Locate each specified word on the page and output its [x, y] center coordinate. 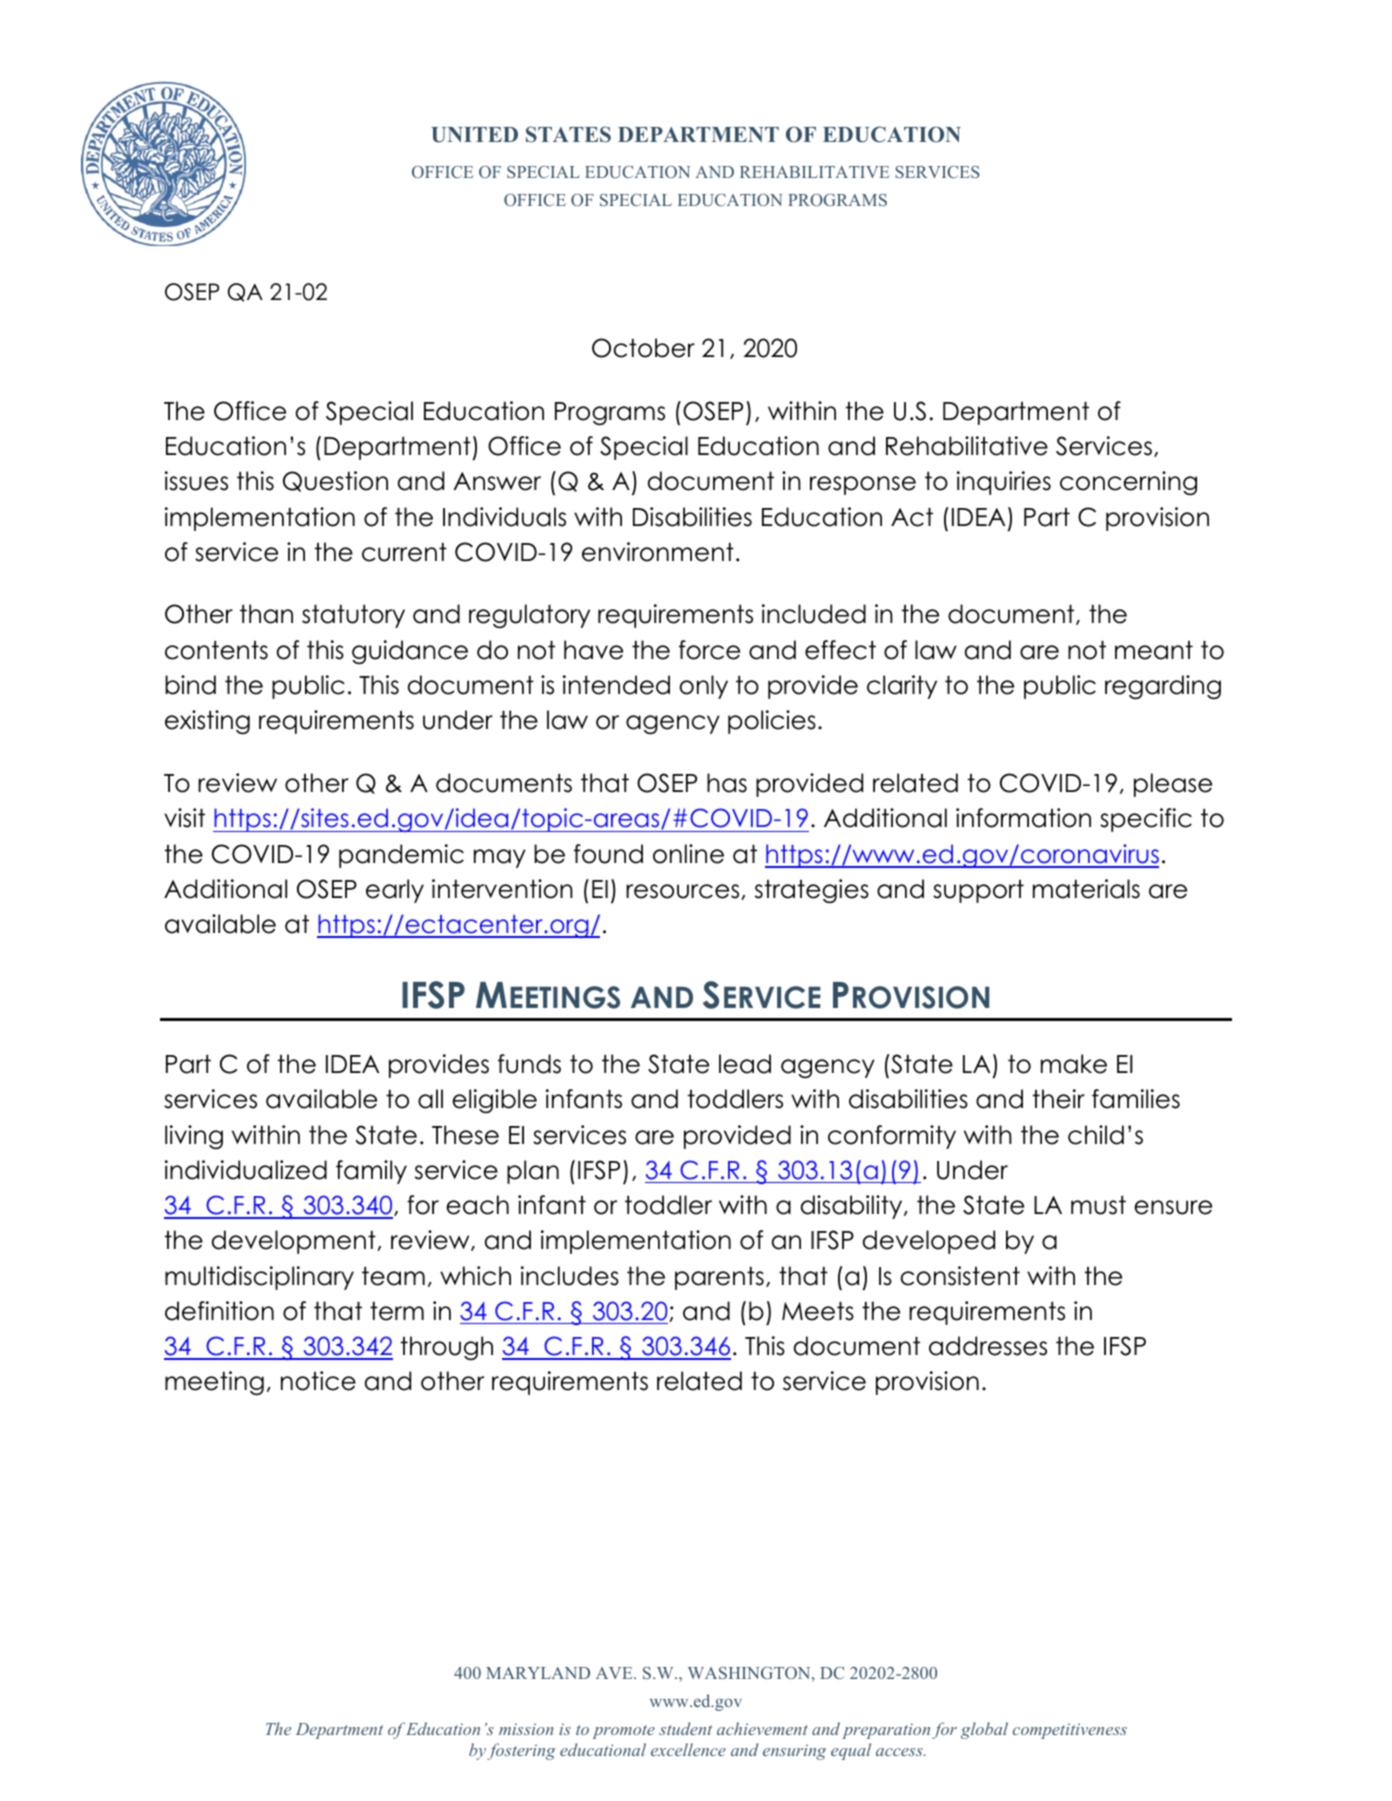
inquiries [1004, 483]
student [685, 1728]
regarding [1163, 687]
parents [719, 1278]
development [295, 1242]
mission [526, 1729]
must [1098, 1205]
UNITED [474, 135]
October [643, 348]
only [703, 687]
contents [216, 650]
